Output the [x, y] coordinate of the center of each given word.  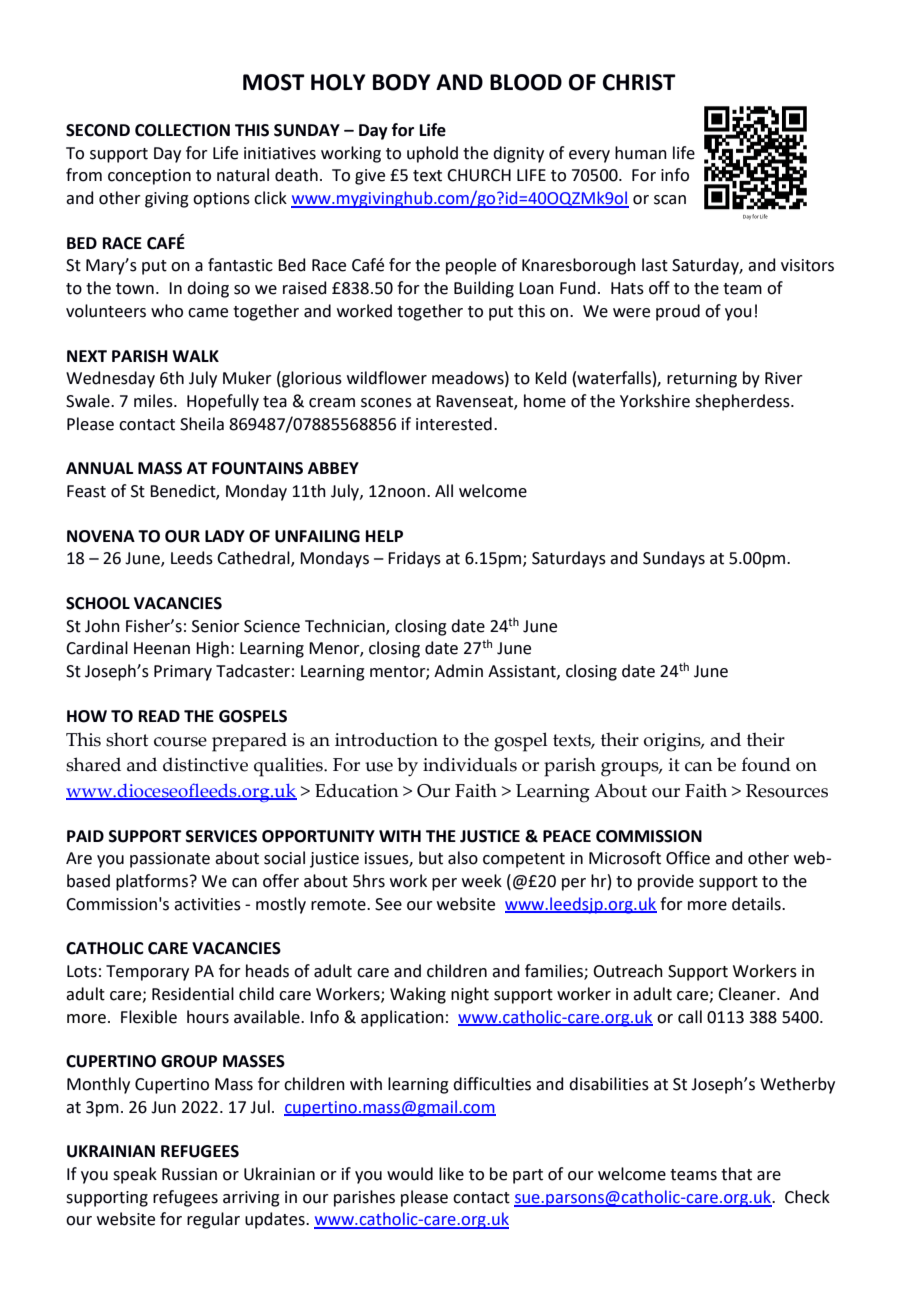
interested [454, 424]
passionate [170, 860]
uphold [432, 154]
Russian [189, 1174]
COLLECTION [182, 130]
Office [688, 858]
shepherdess [743, 402]
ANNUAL [99, 468]
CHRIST [639, 82]
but [431, 858]
